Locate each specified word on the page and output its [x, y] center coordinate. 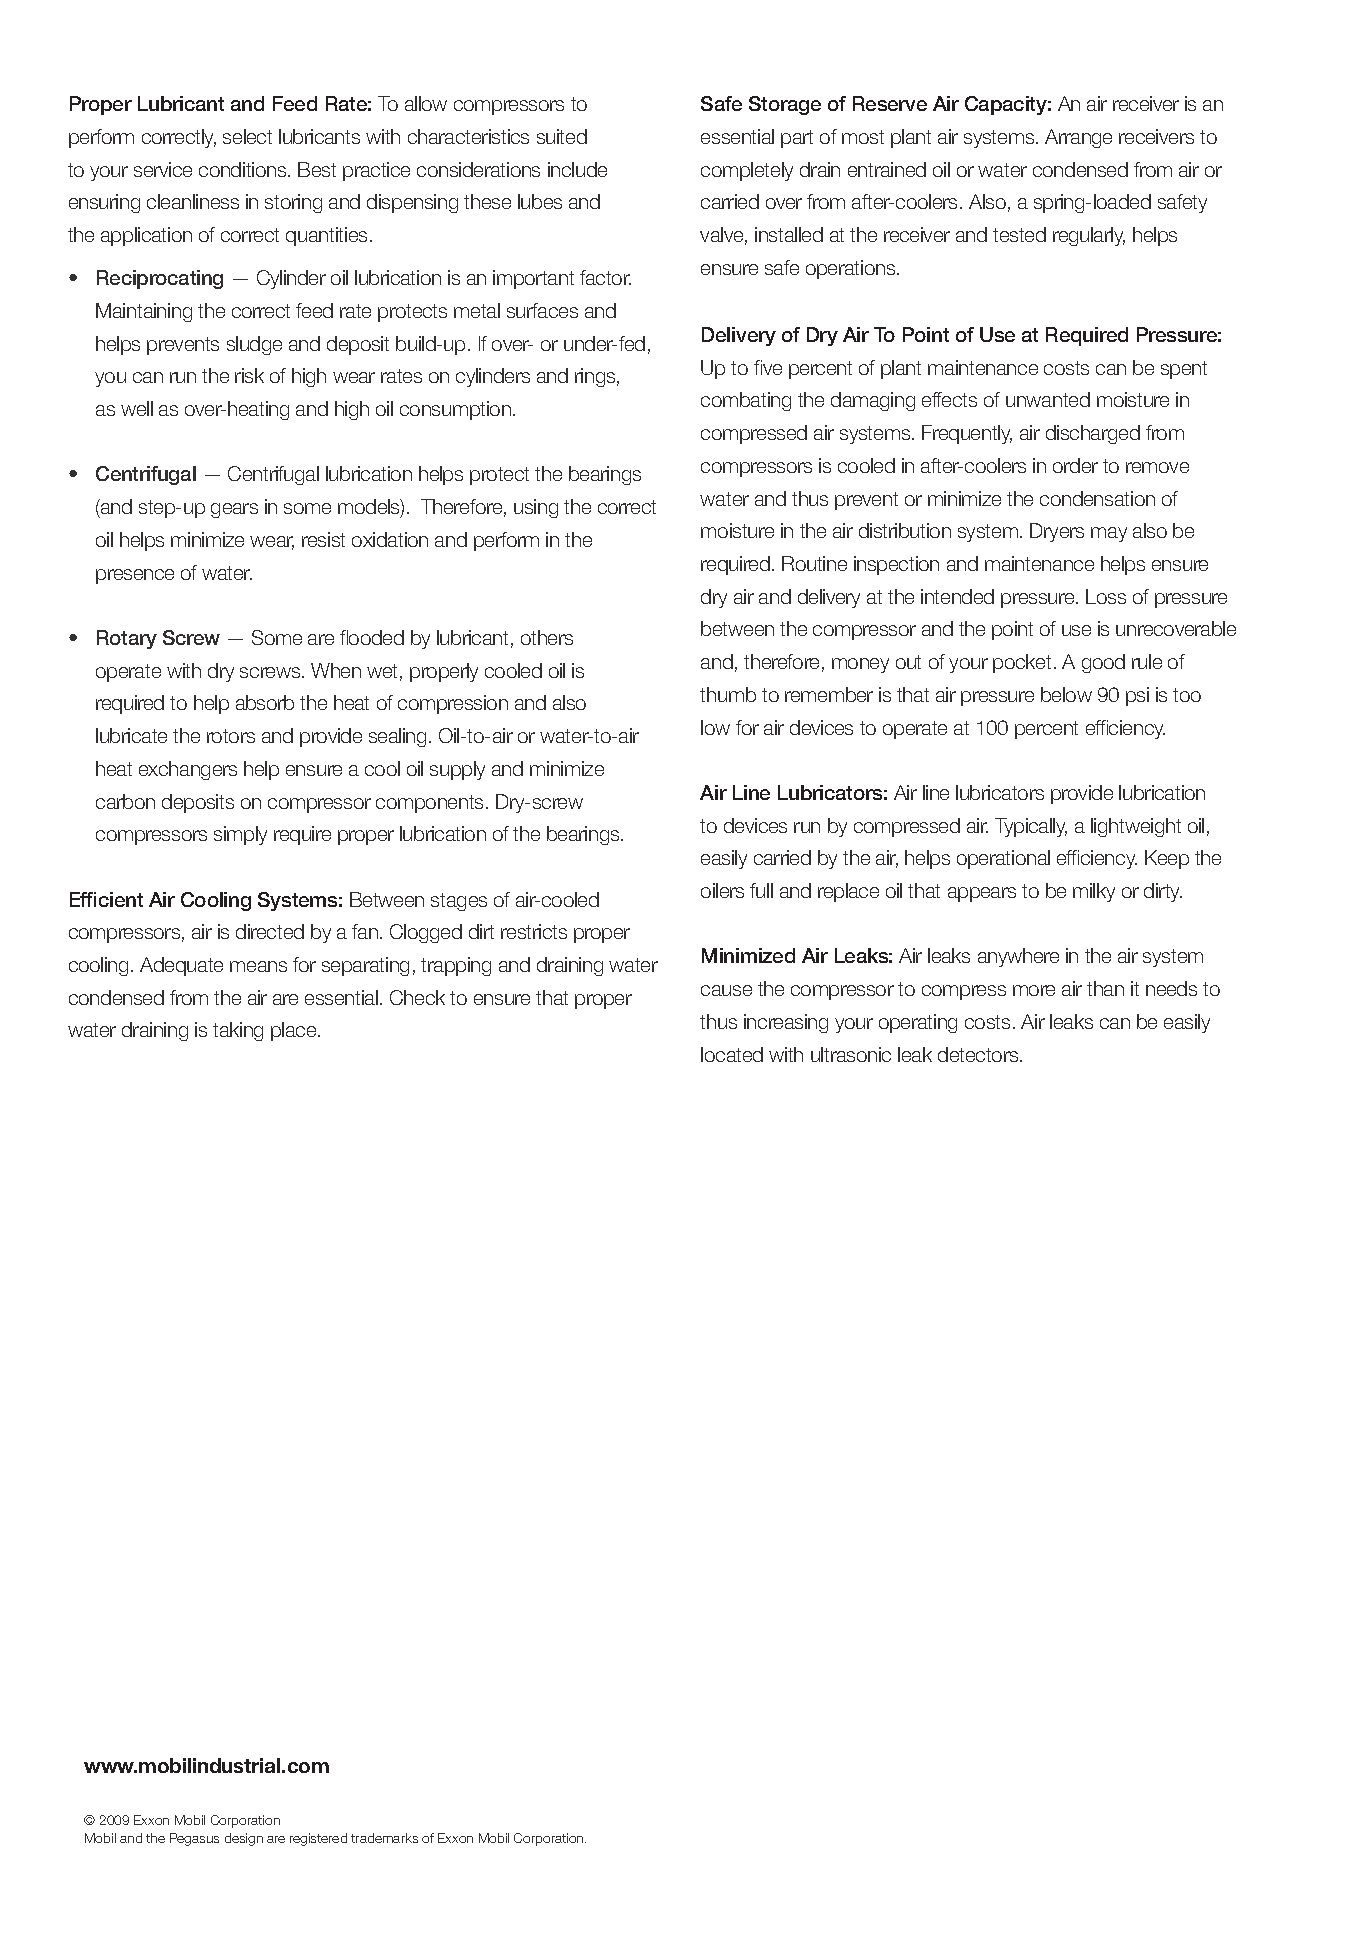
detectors [979, 1054]
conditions [244, 169]
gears [234, 510]
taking [238, 1031]
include [577, 169]
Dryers [1057, 532]
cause [726, 990]
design [244, 1839]
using [536, 508]
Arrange [1078, 138]
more [1034, 990]
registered [318, 1839]
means [258, 966]
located [732, 1054]
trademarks [384, 1838]
